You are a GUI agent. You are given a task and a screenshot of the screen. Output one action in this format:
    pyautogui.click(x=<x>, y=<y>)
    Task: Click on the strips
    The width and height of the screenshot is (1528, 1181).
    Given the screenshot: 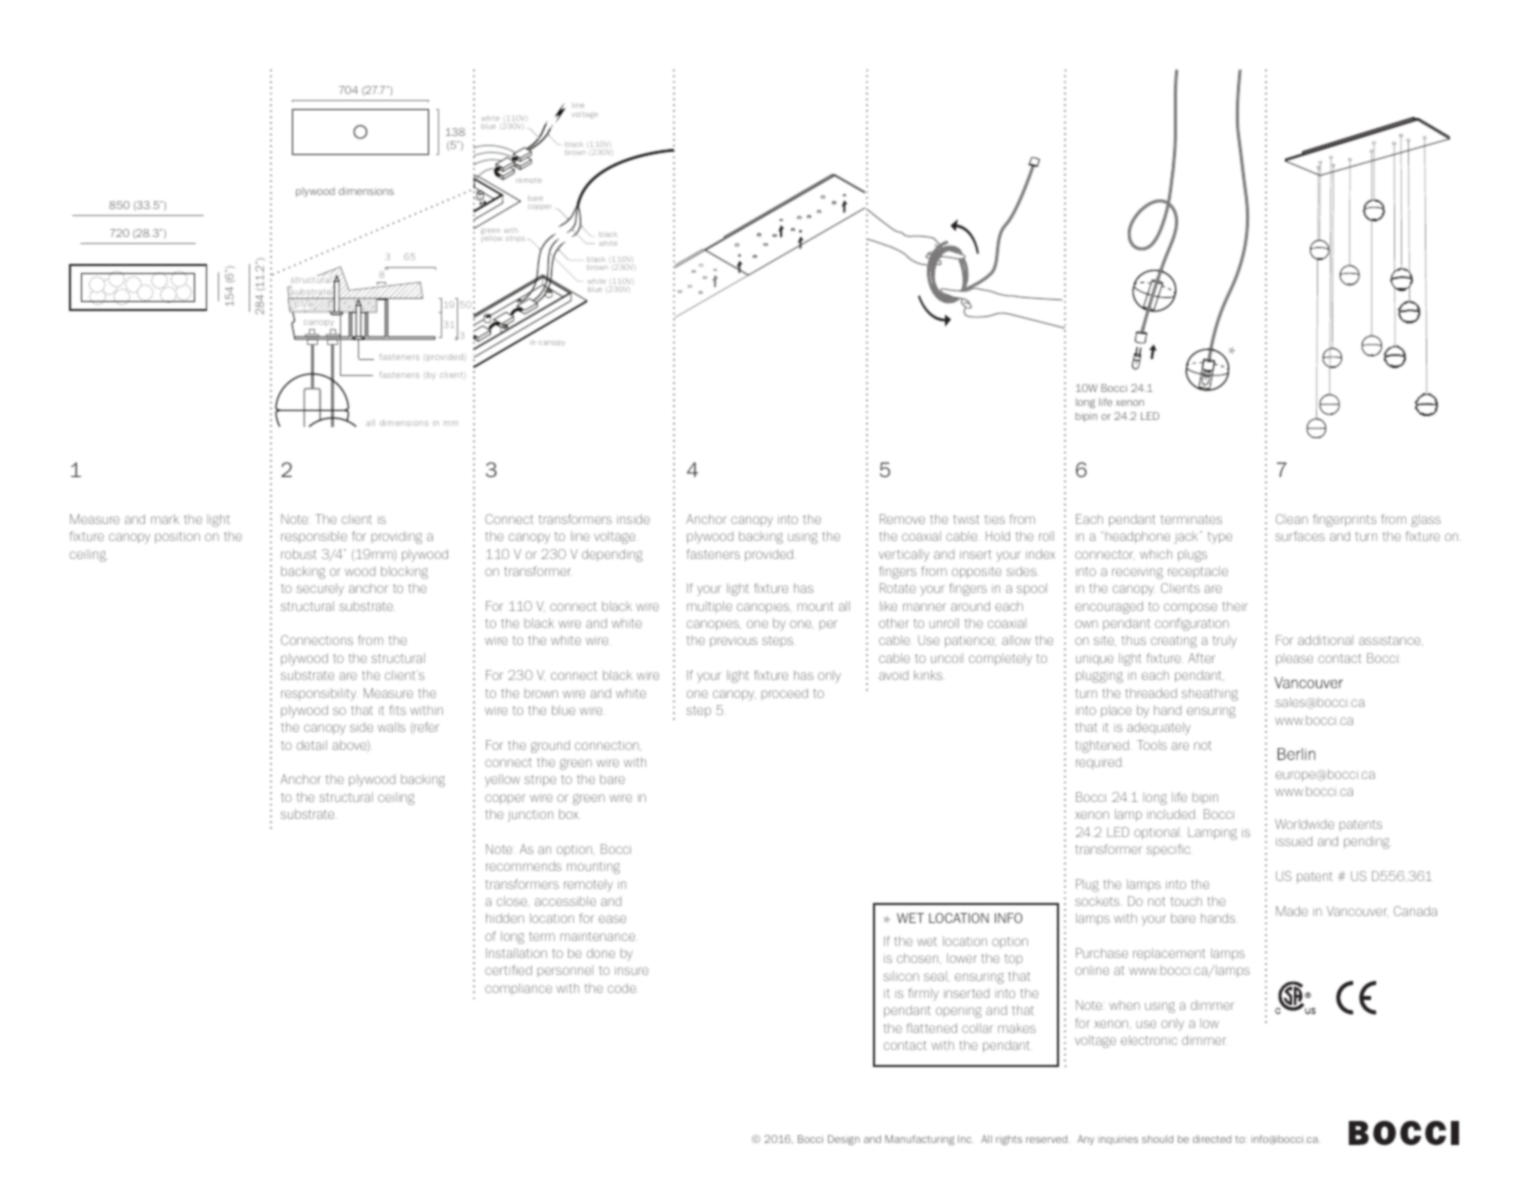 What is the action you would take?
    pyautogui.click(x=515, y=239)
